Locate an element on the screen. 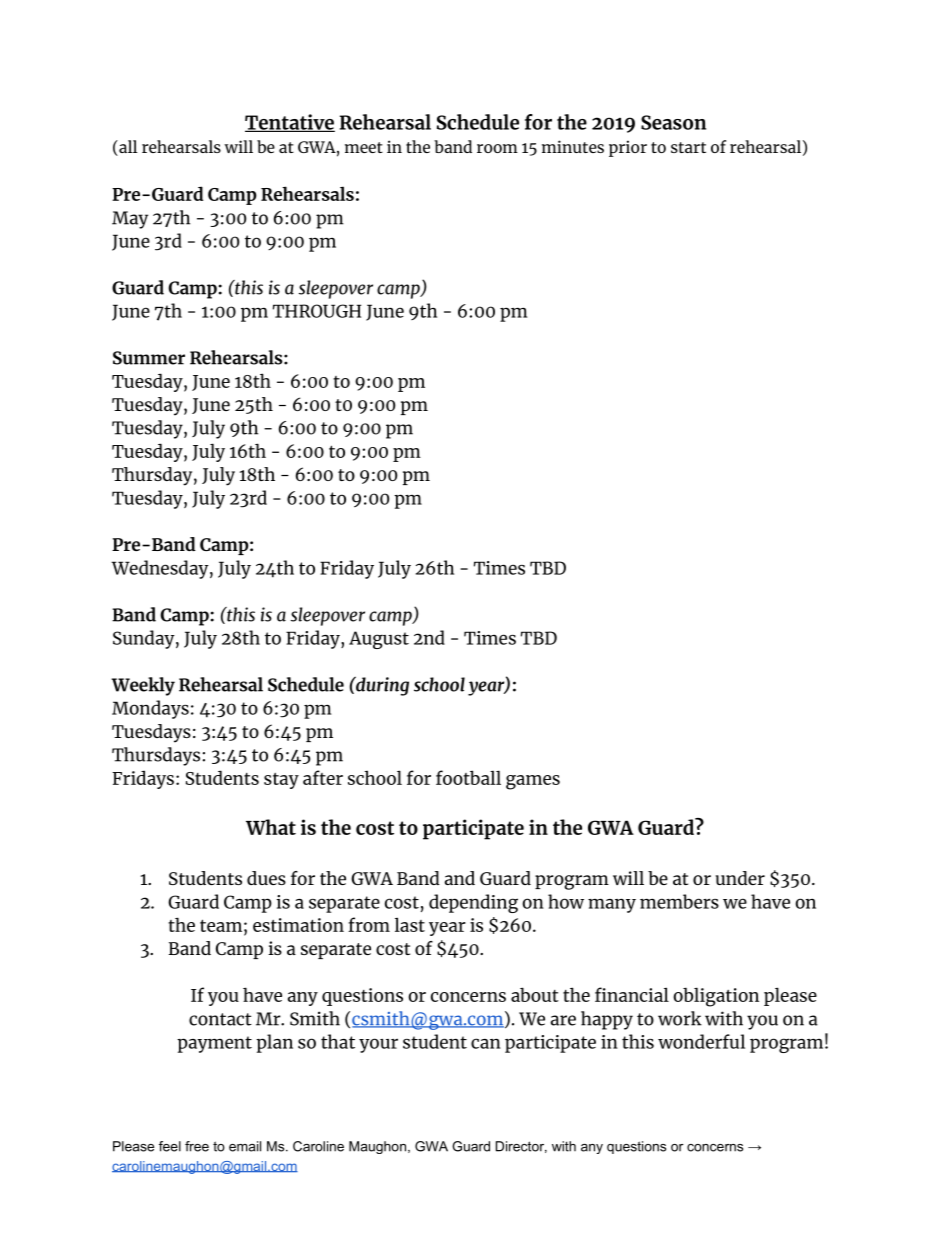 The image size is (952, 1233). room is located at coordinates (497, 148).
